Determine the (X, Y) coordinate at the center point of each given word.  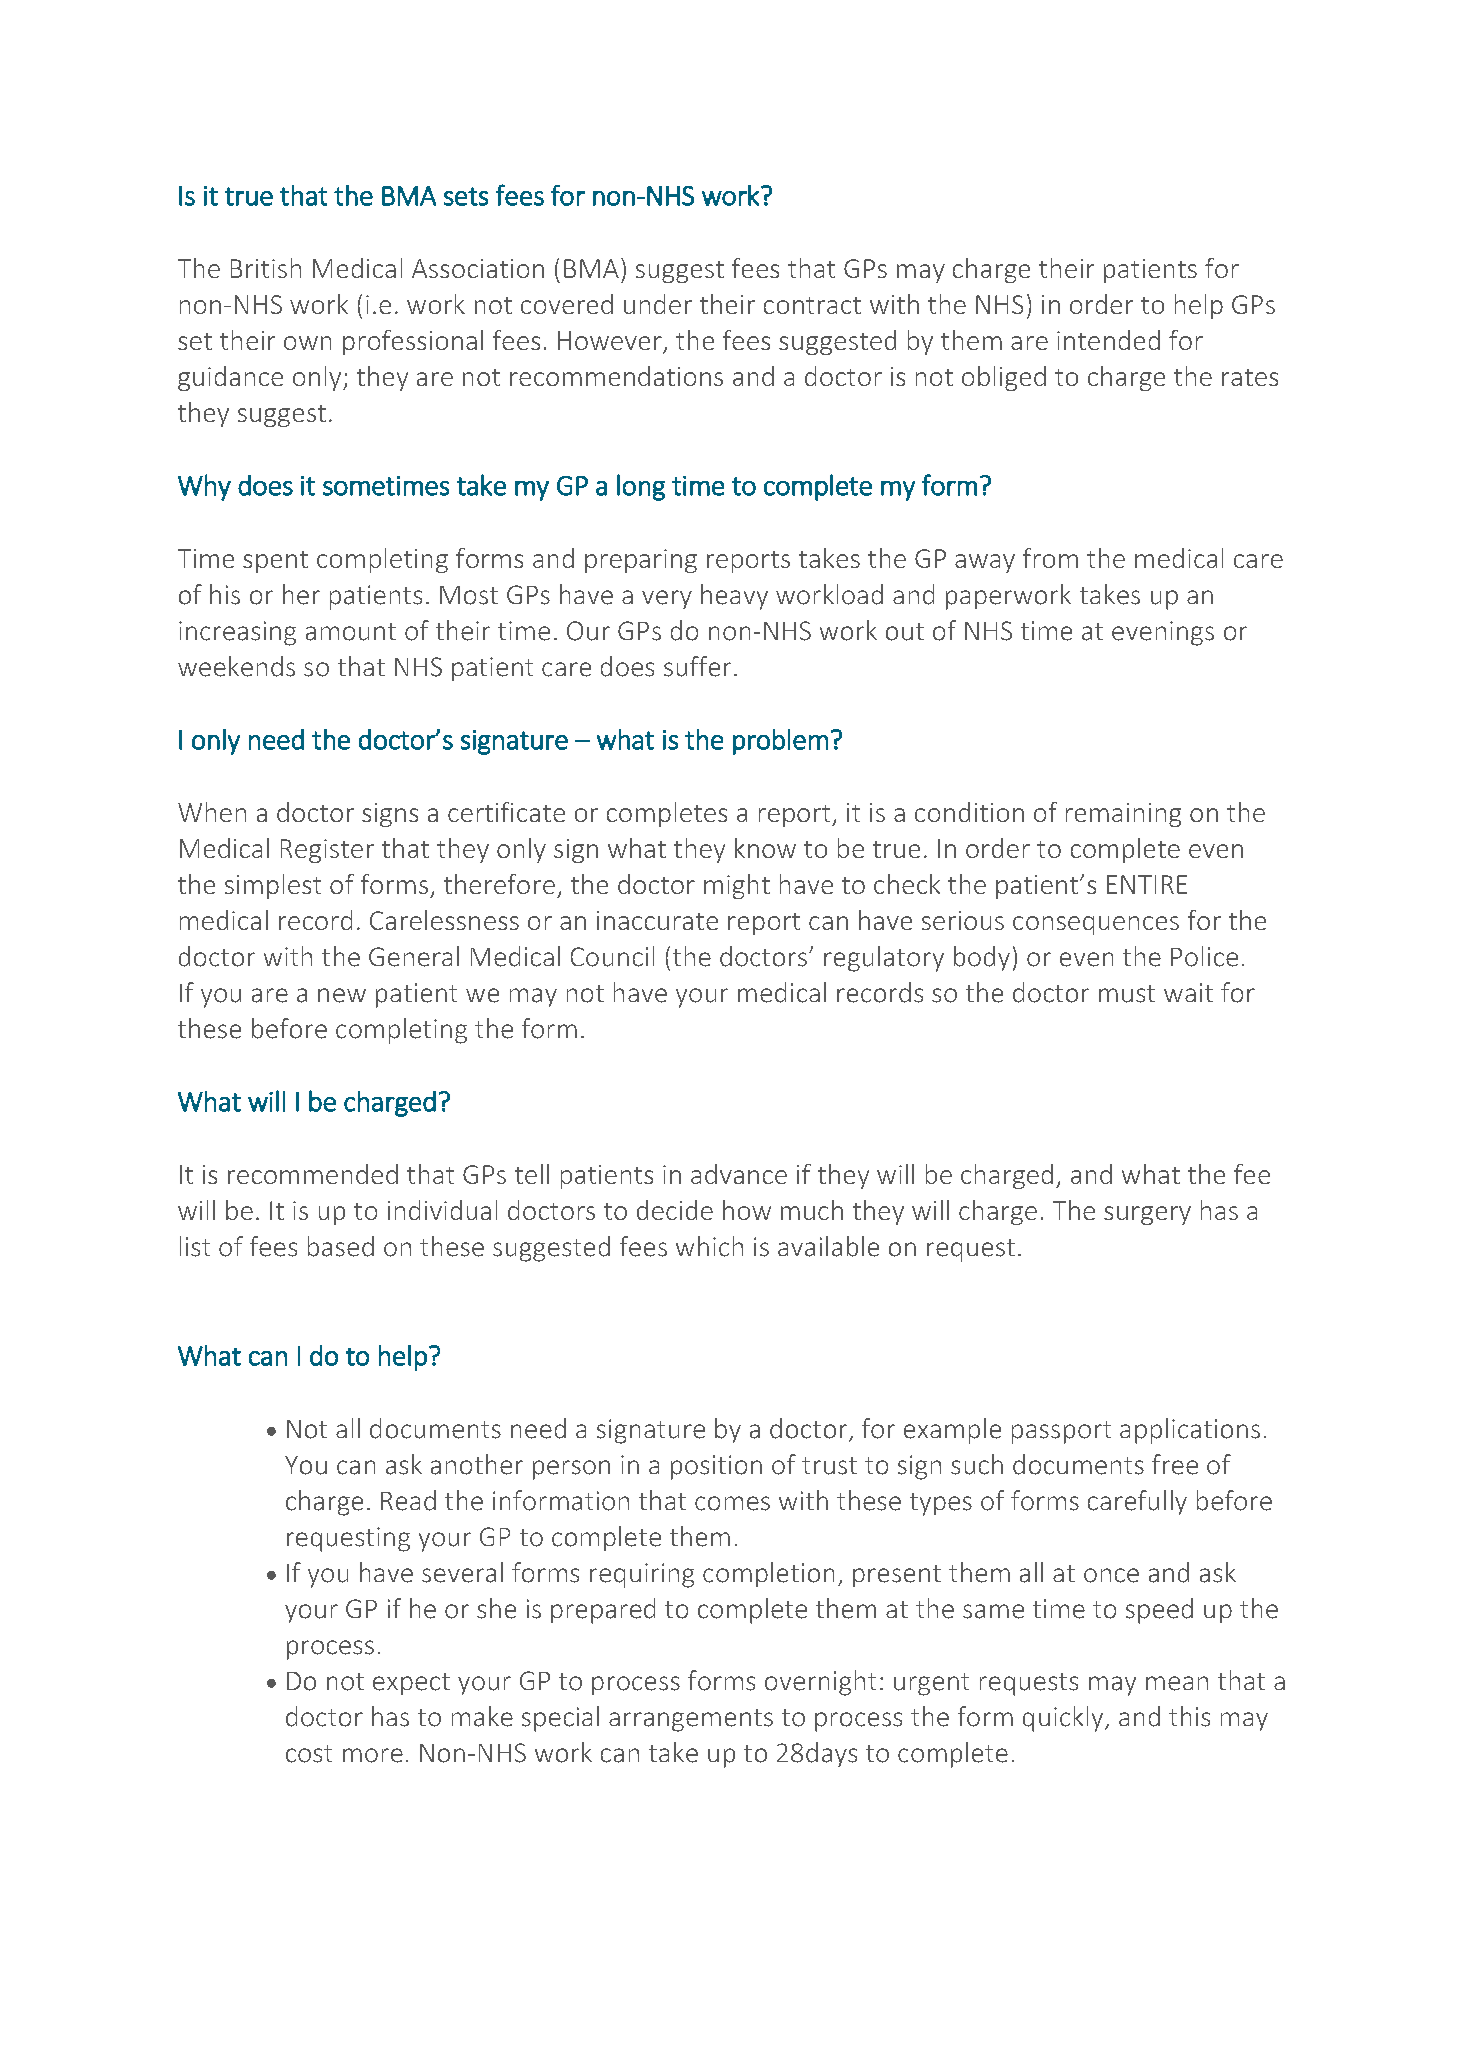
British (266, 268)
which (709, 1246)
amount (351, 632)
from (1050, 558)
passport (1061, 1432)
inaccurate (657, 920)
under (658, 304)
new (342, 995)
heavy (734, 597)
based (341, 1246)
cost (309, 1754)
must (1127, 994)
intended (1108, 340)
